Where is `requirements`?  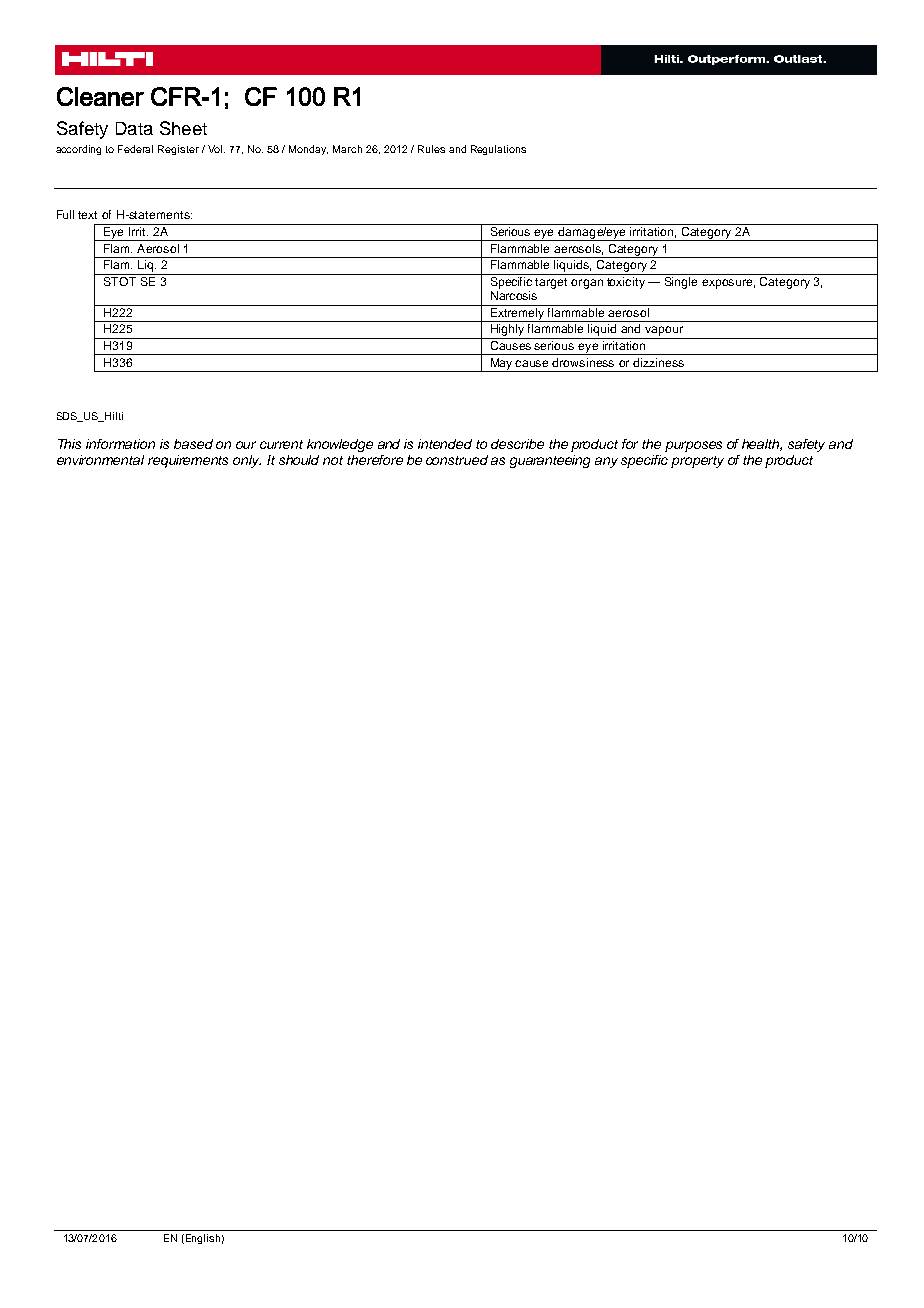 requirements is located at coordinates (188, 461).
